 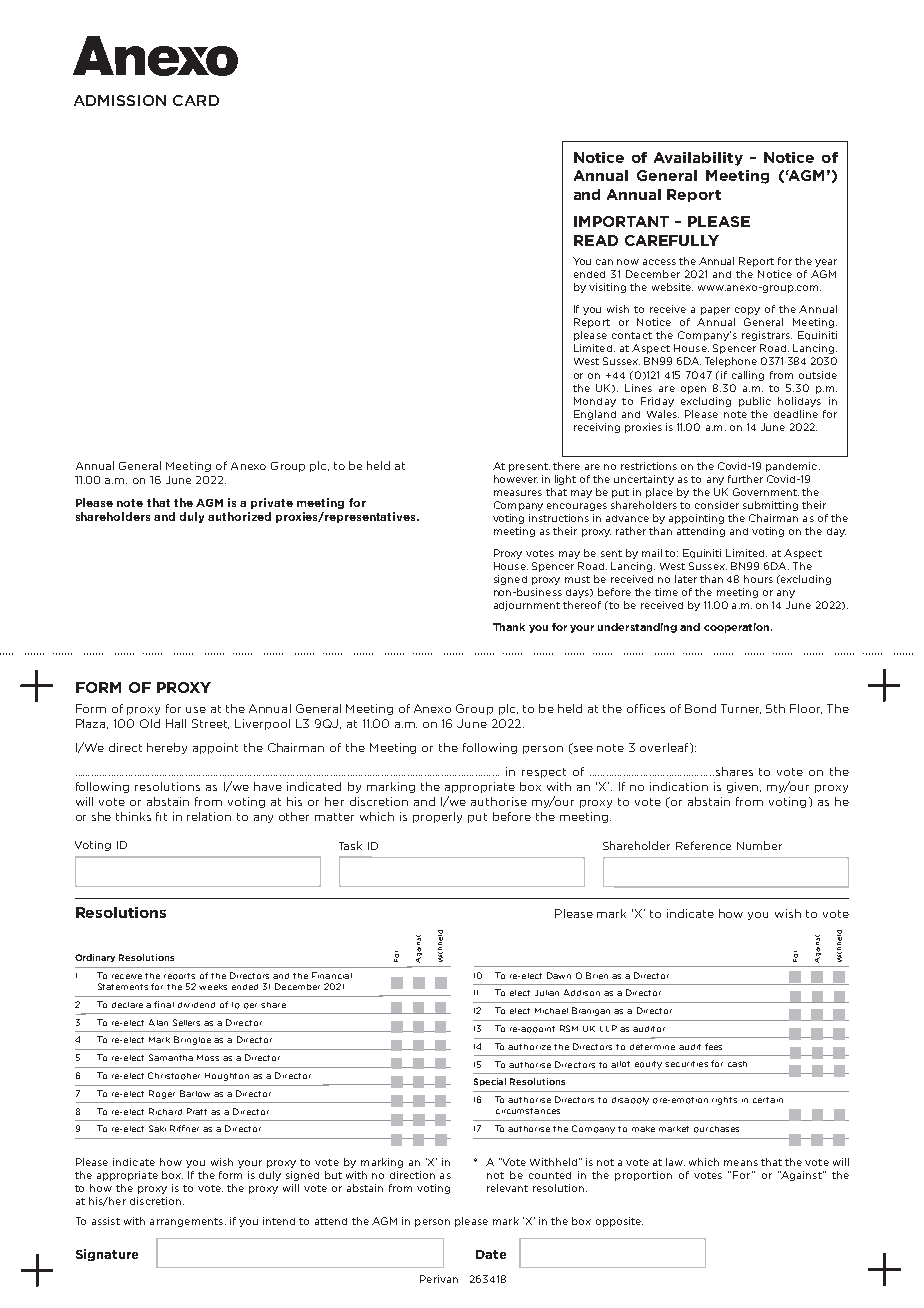 I want to click on measures, so click(x=518, y=493).
